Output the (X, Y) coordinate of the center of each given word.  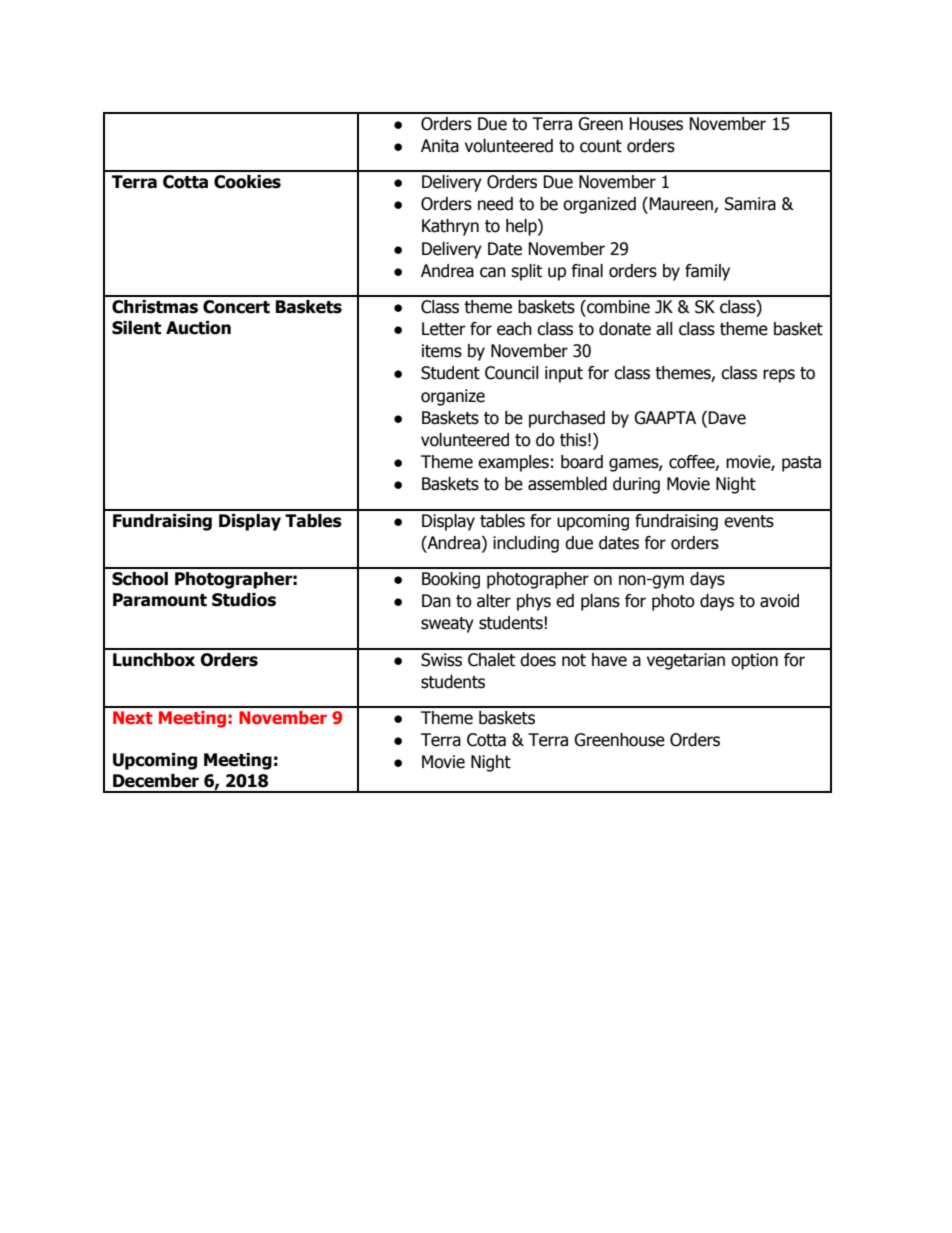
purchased (567, 419)
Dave (727, 418)
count (601, 146)
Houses (656, 124)
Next (133, 717)
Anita (440, 146)
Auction (198, 328)
